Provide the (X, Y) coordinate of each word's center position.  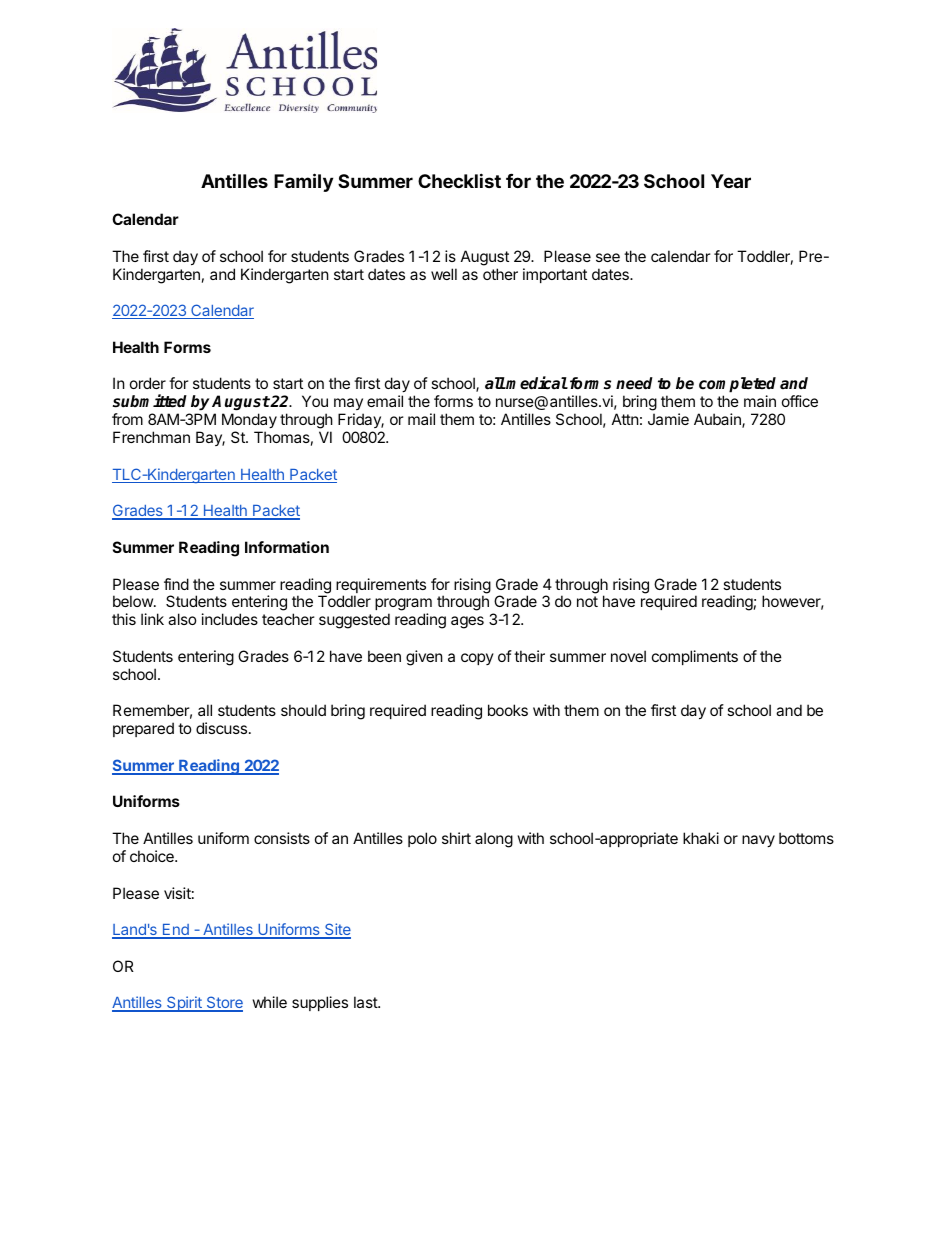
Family (303, 182)
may (349, 406)
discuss (221, 728)
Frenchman (151, 437)
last (366, 1002)
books (508, 710)
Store (223, 1004)
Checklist (459, 180)
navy (758, 841)
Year (731, 181)
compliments (695, 657)
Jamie (668, 419)
